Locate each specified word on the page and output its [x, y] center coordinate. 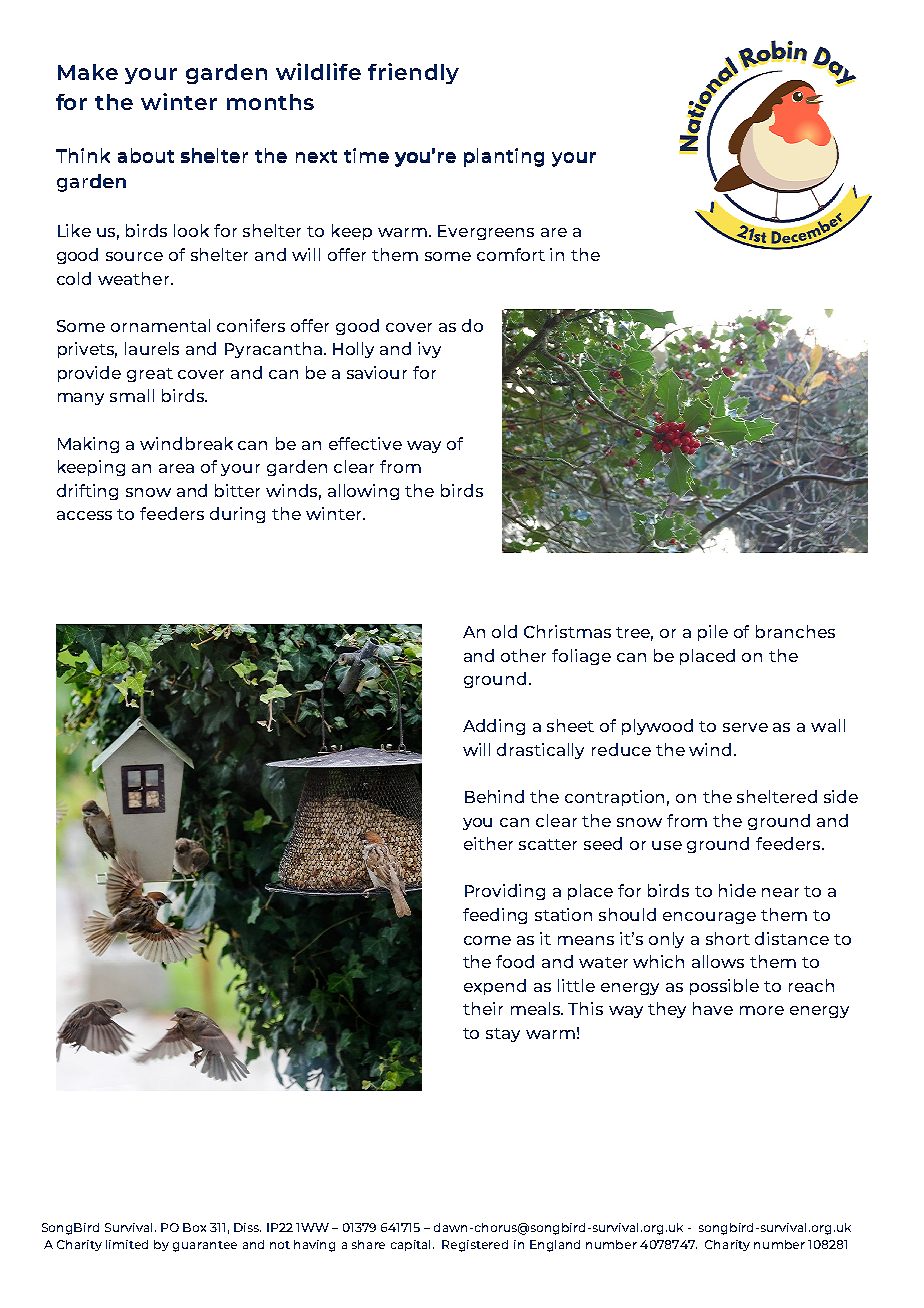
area [176, 468]
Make [88, 72]
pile [713, 633]
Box [194, 1227]
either [488, 843]
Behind [494, 796]
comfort [511, 254]
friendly [413, 73]
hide [737, 890]
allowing [363, 492]
